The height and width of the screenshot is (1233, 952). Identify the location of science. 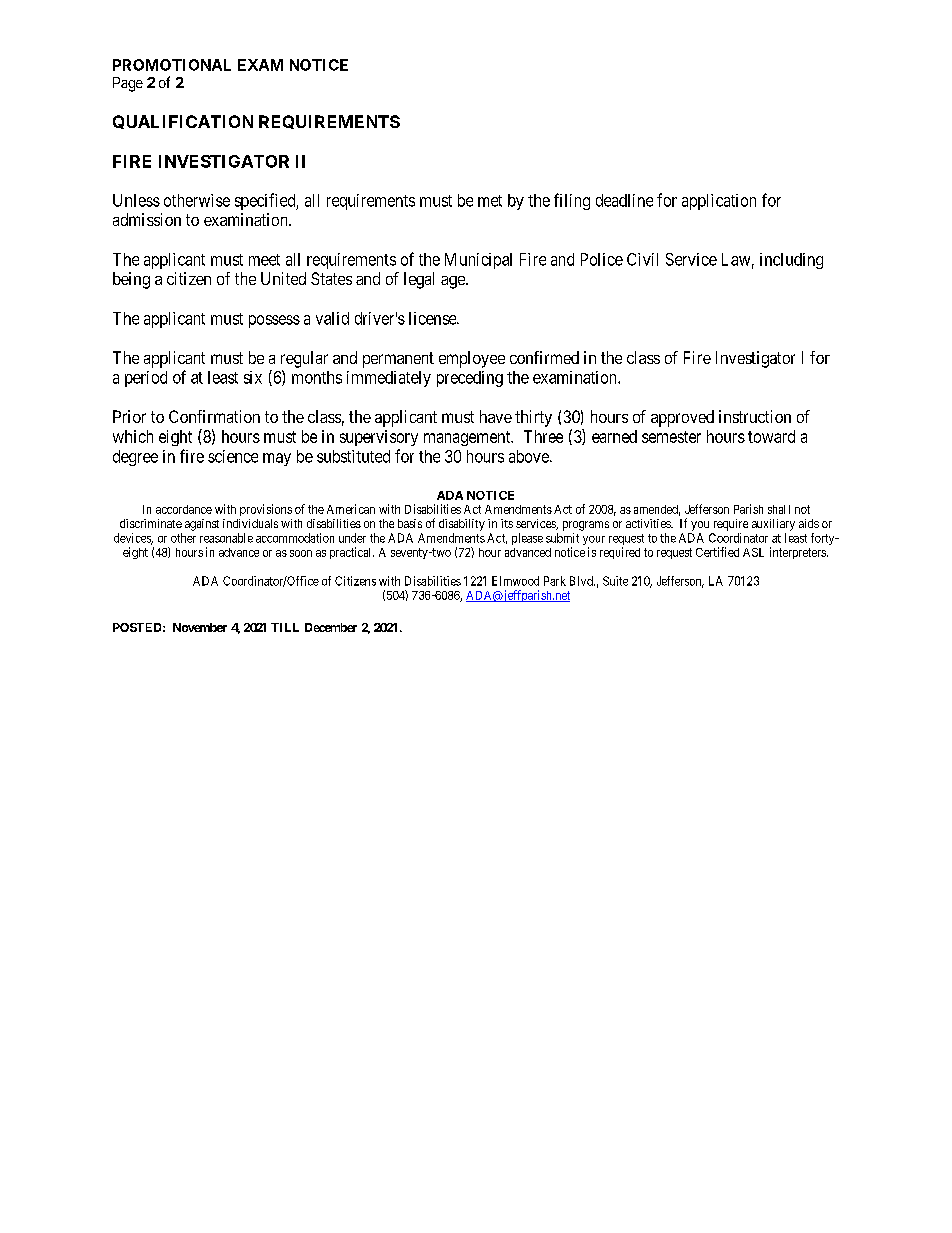
(233, 456).
